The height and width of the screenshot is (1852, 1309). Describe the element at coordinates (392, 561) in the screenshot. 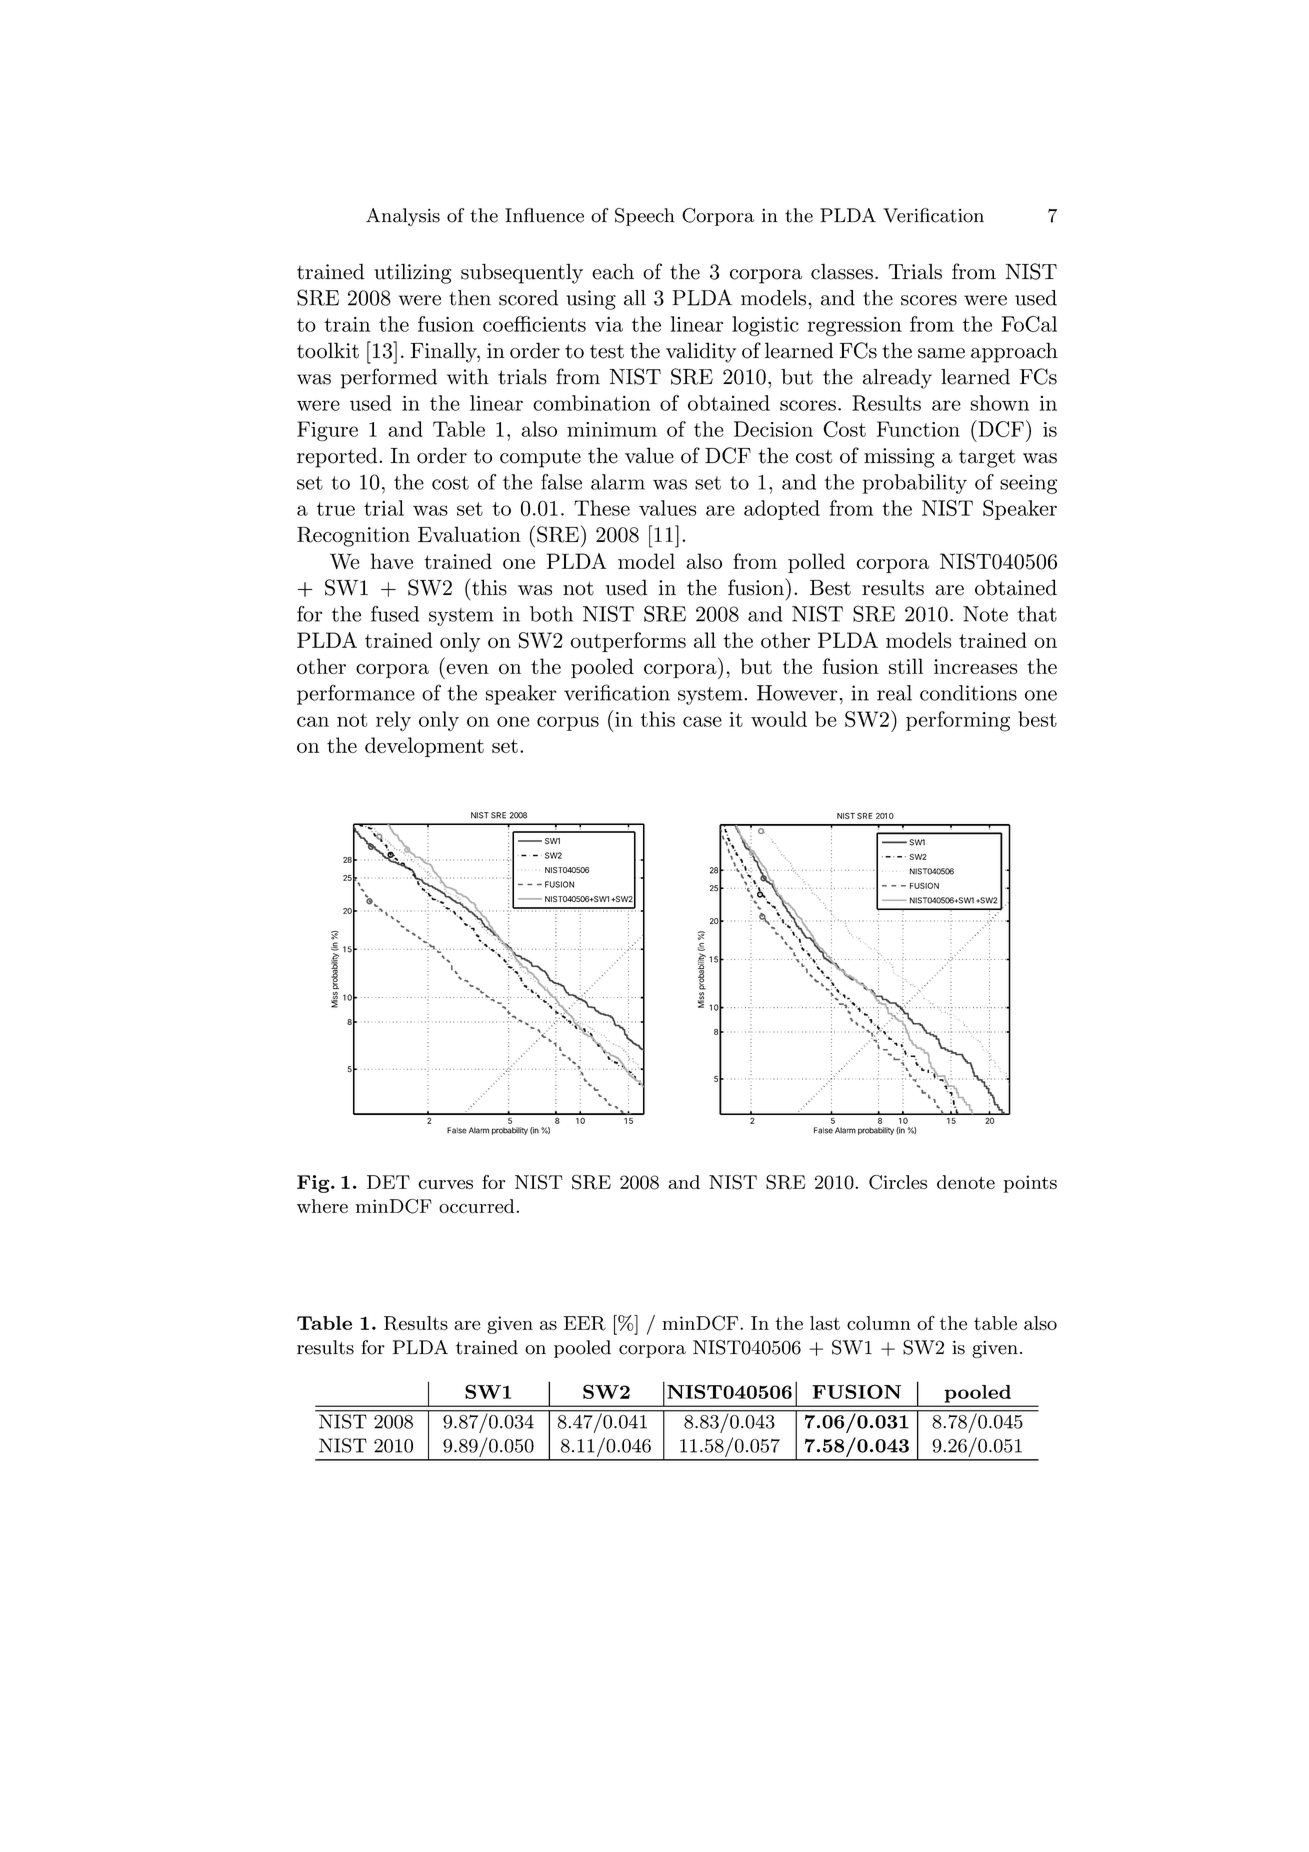

I see `have` at that location.
